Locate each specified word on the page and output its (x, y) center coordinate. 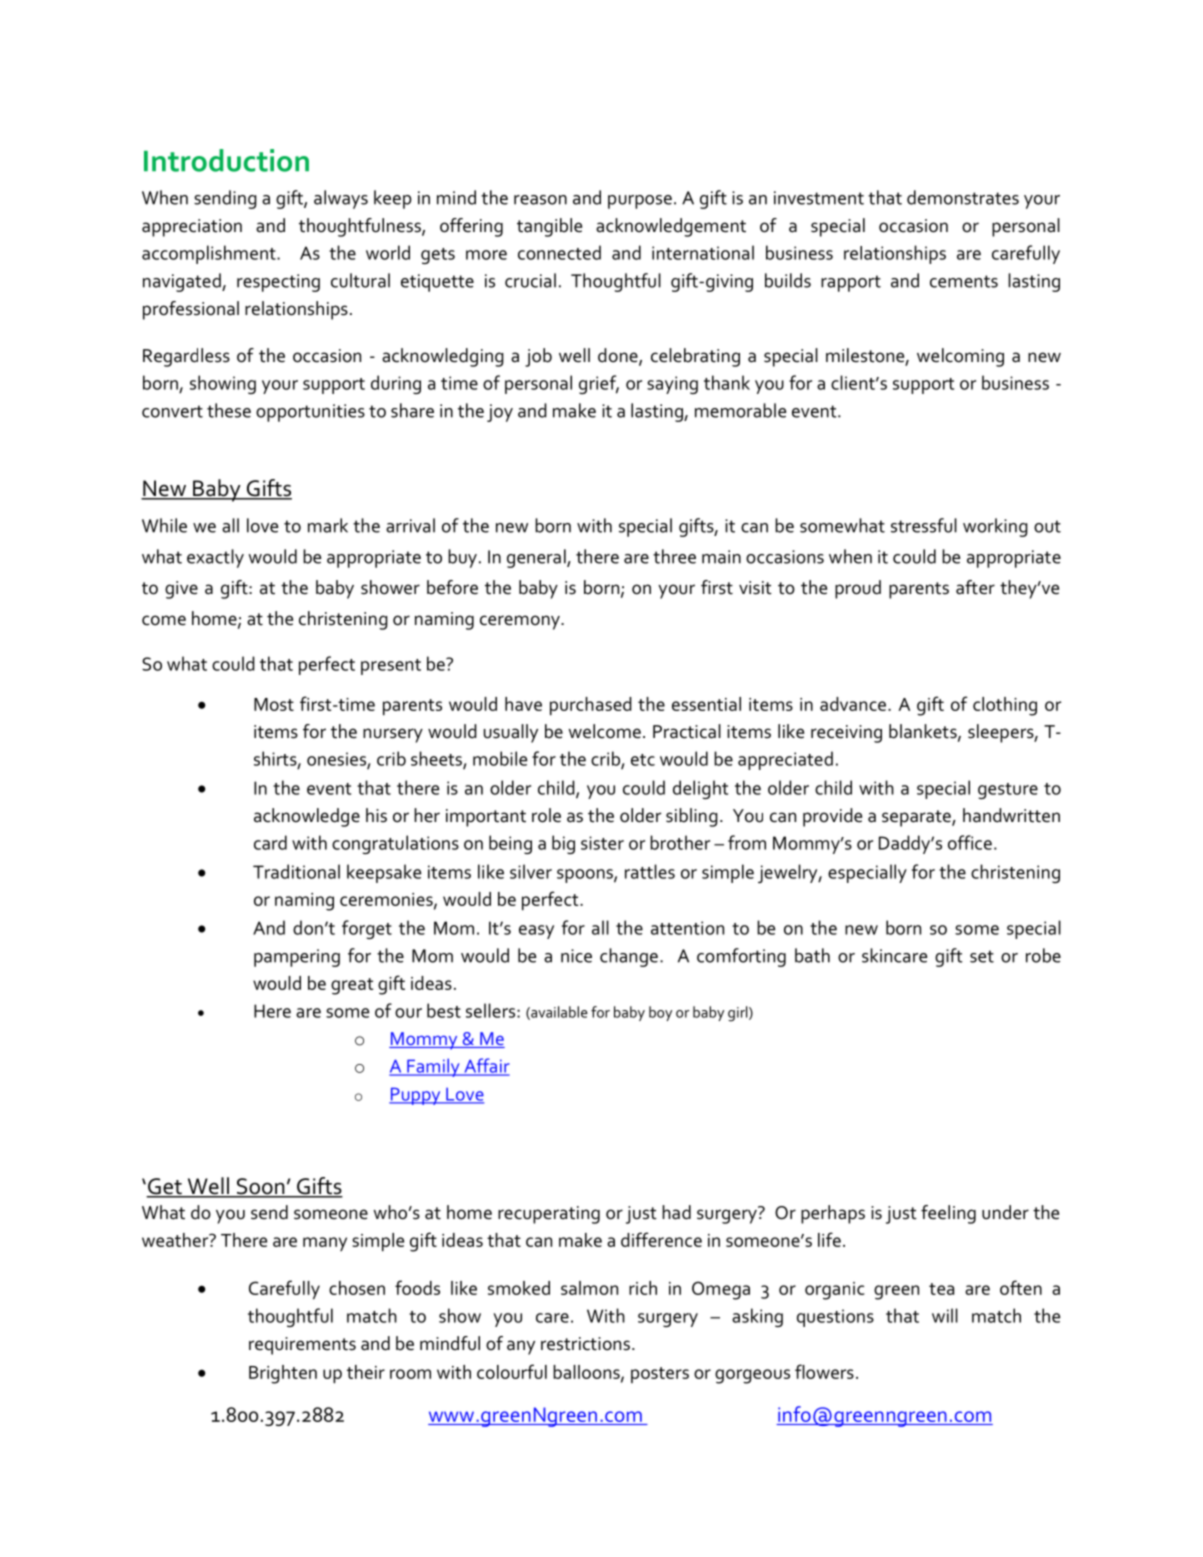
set (982, 956)
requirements (302, 1346)
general (537, 558)
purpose (640, 202)
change (629, 957)
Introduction (226, 160)
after (975, 587)
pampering (297, 958)
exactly (215, 558)
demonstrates (963, 197)
